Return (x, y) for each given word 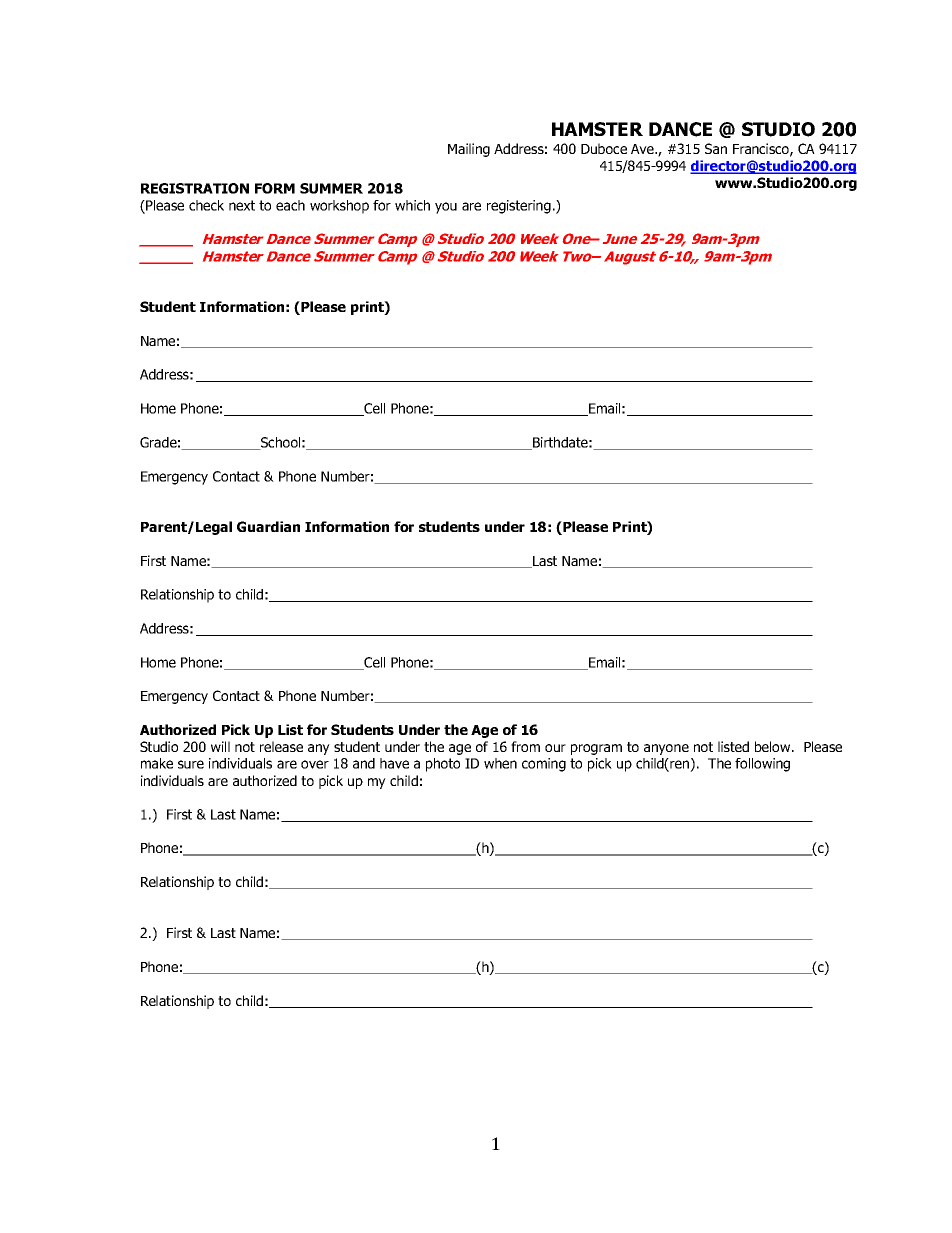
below (774, 746)
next (242, 205)
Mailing (469, 150)
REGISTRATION (195, 188)
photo (443, 765)
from (525, 746)
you (446, 208)
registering (519, 207)
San (716, 148)
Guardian (268, 526)
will (220, 746)
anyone (666, 749)
